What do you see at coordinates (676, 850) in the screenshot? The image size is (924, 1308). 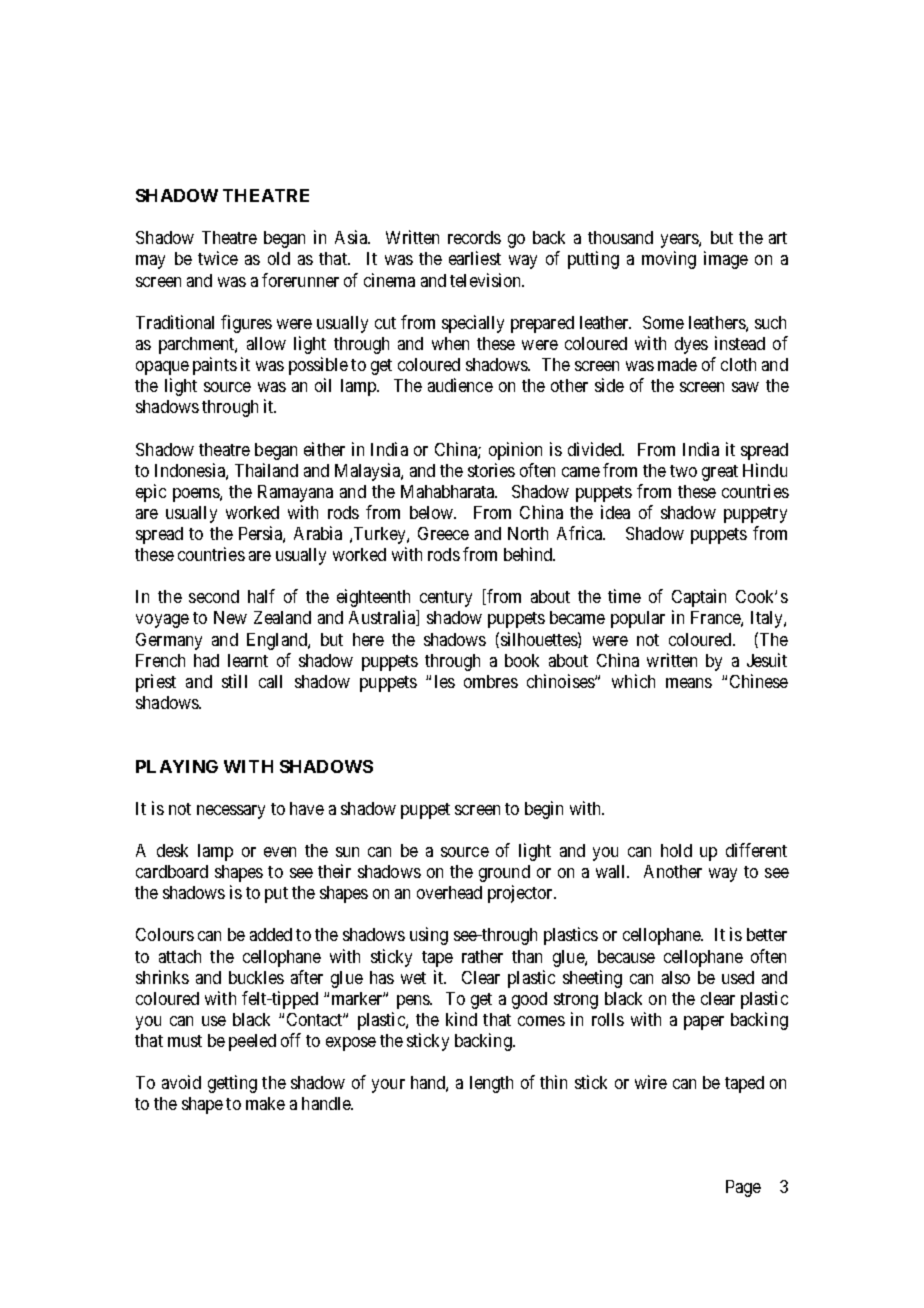 I see `hold` at bounding box center [676, 850].
